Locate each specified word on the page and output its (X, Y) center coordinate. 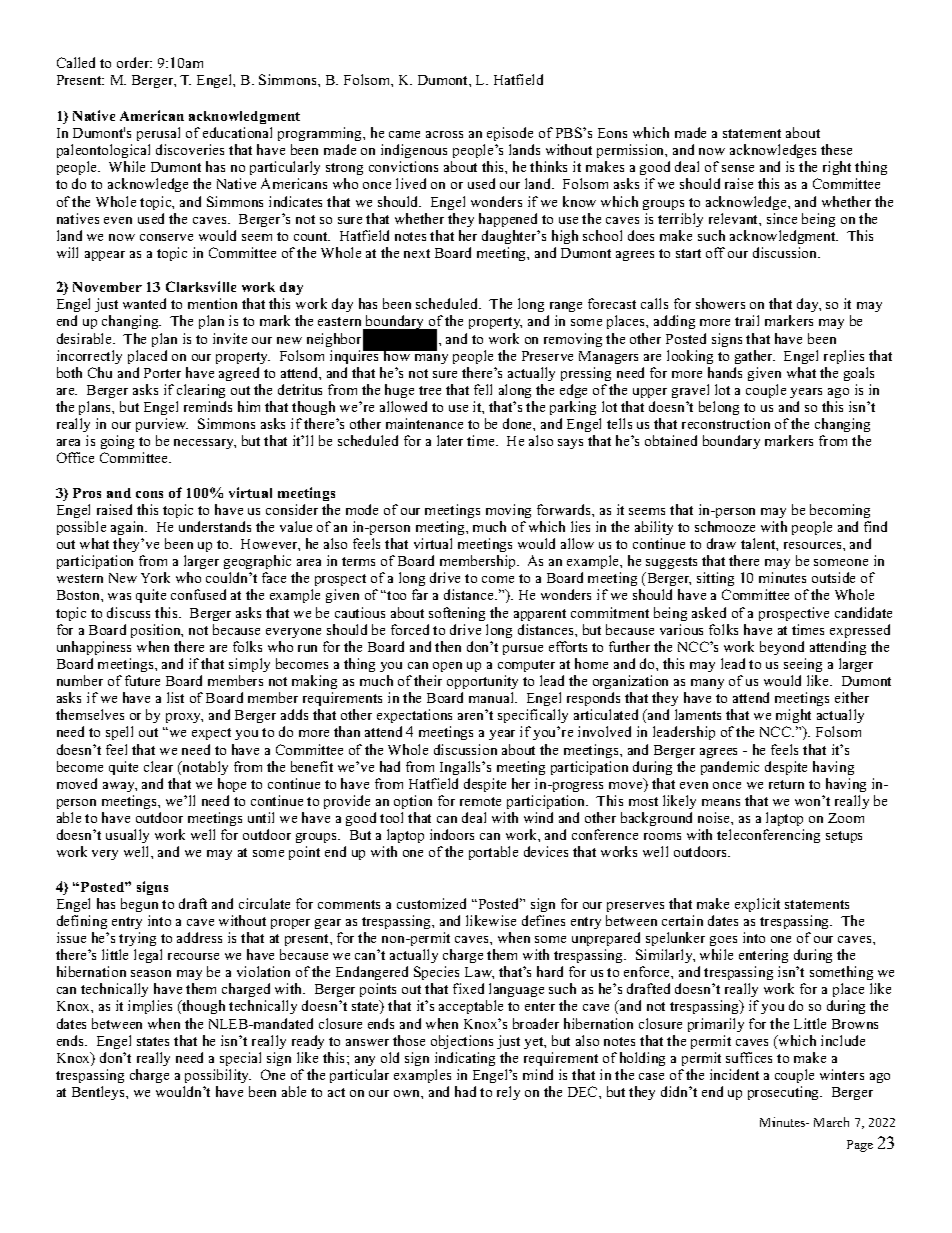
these (836, 149)
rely (508, 1093)
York (155, 577)
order (134, 62)
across (444, 134)
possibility (218, 1076)
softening (457, 614)
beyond (782, 648)
